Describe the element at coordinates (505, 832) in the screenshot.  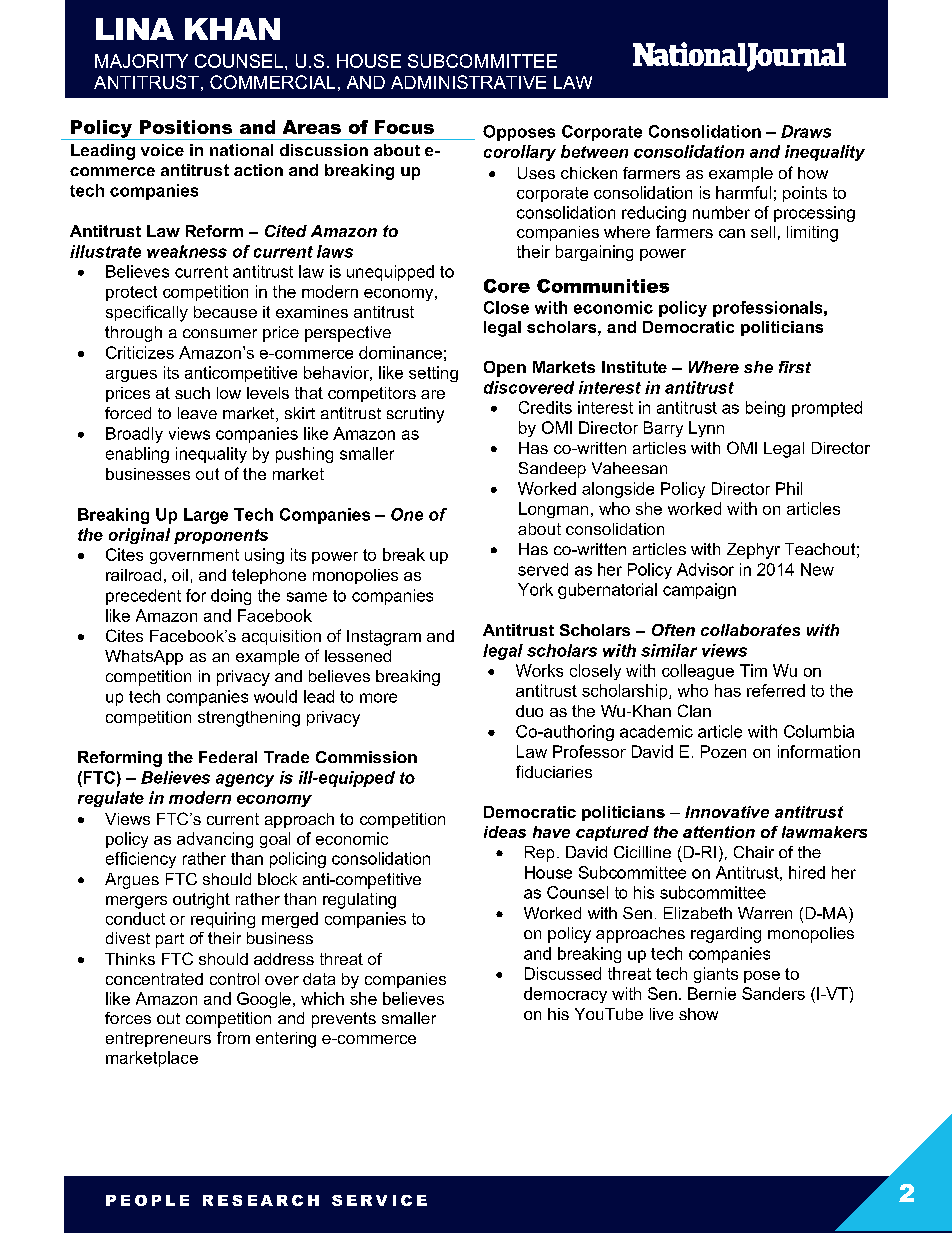
I see `ideas` at that location.
